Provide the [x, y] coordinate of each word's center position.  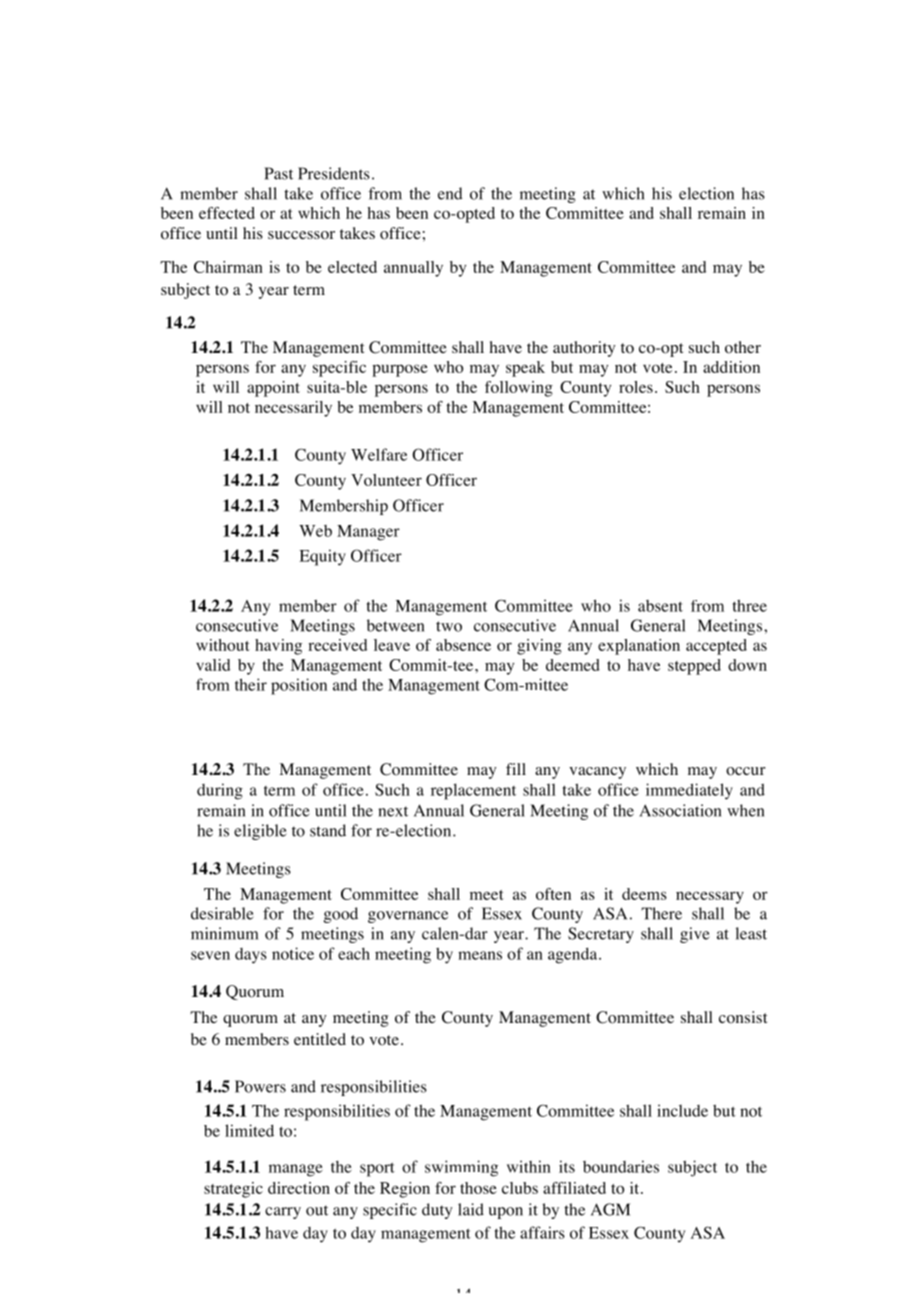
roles [636, 387]
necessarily [293, 409]
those [478, 1188]
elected [352, 267]
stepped [694, 667]
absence [463, 645]
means [480, 955]
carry [283, 1213]
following [519, 389]
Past [278, 173]
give [695, 935]
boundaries [621, 1166]
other [743, 347]
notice [293, 953]
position [299, 686]
